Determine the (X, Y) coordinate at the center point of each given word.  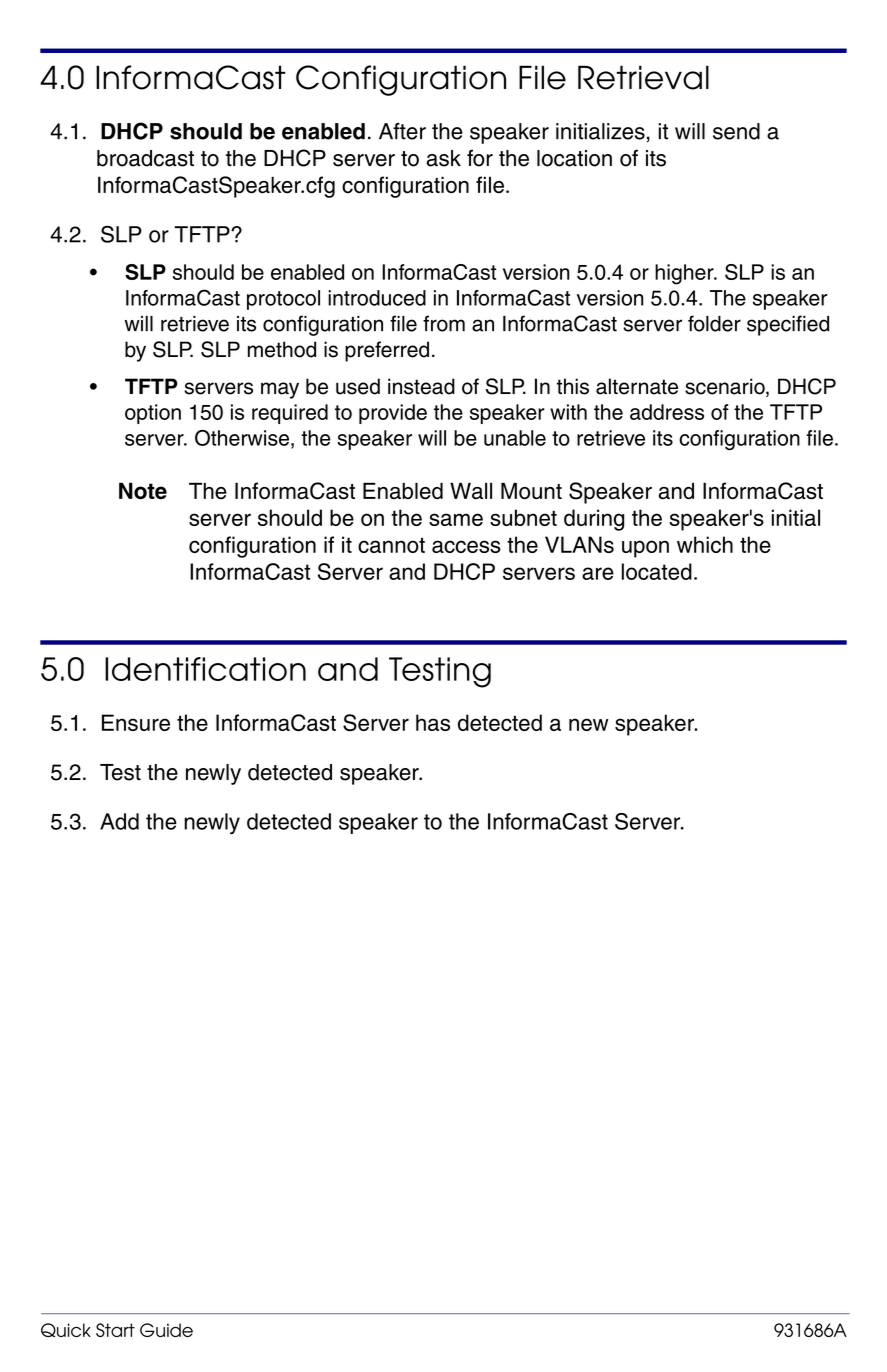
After (402, 131)
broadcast (145, 158)
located (657, 571)
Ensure (136, 722)
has (433, 722)
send (736, 131)
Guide (166, 1330)
